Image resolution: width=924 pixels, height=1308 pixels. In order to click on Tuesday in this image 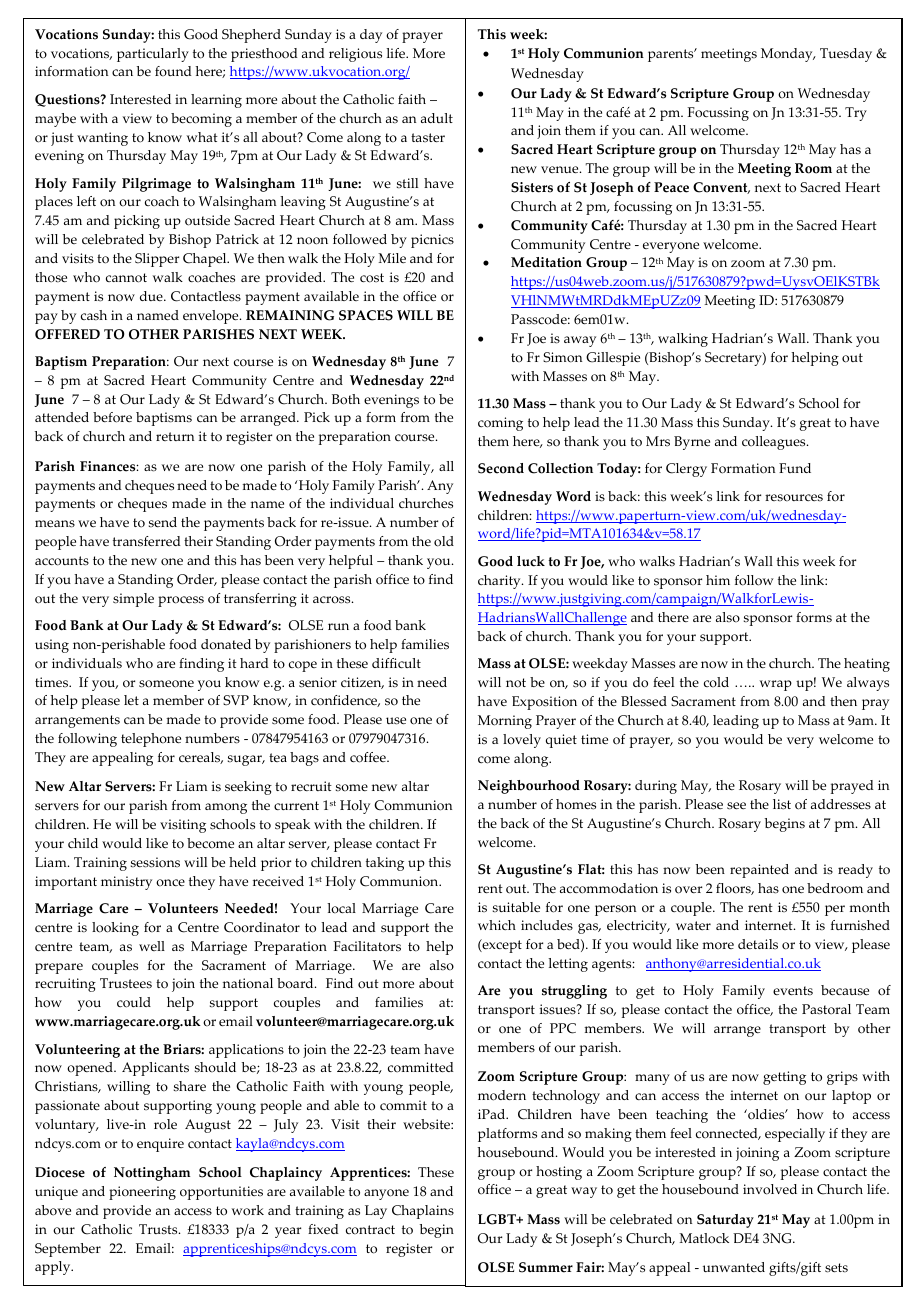, I will do `click(846, 55)`.
